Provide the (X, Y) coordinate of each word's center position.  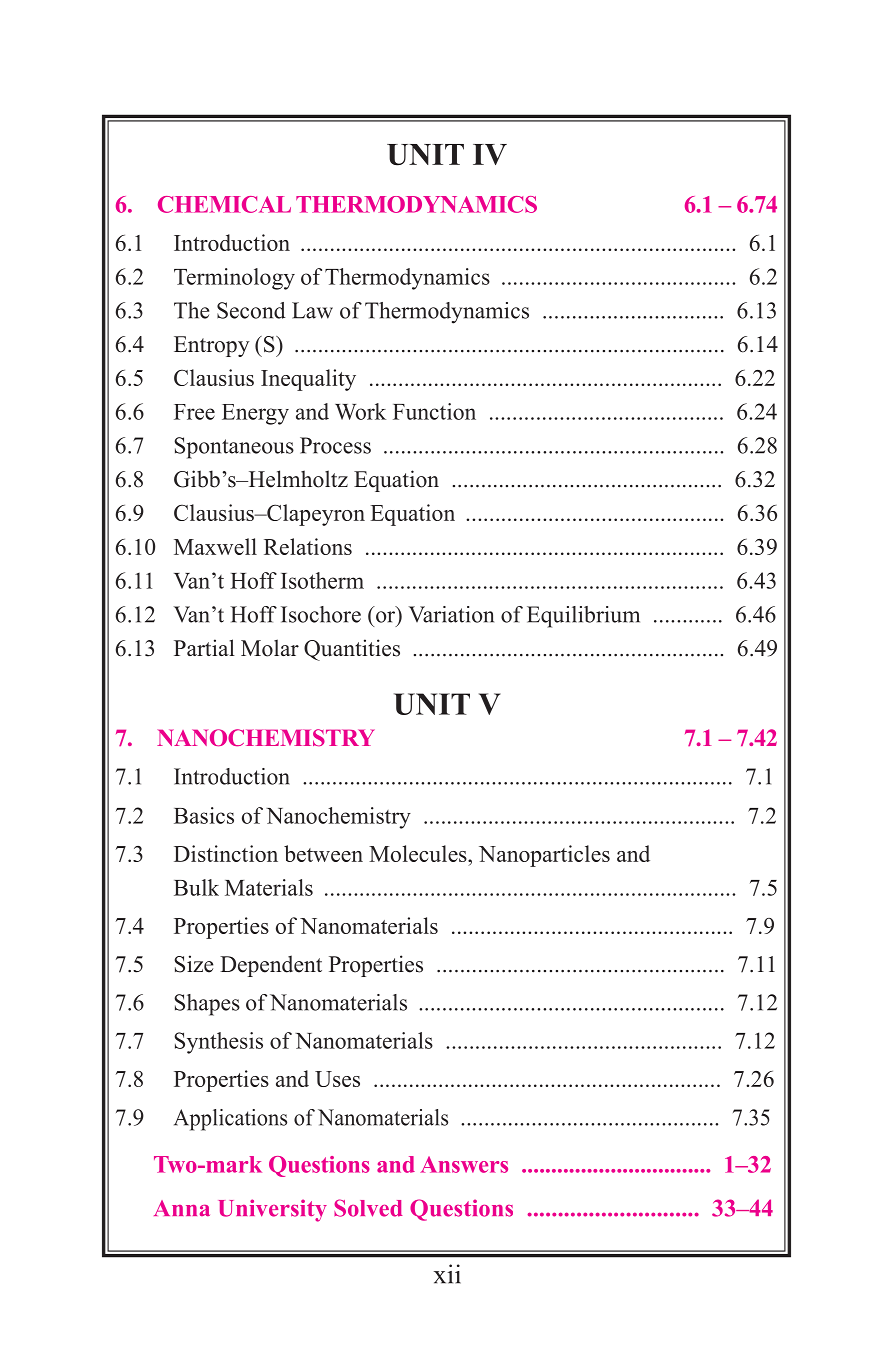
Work (360, 411)
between (323, 853)
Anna (182, 1208)
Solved (368, 1208)
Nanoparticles (544, 856)
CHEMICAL (224, 204)
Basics (204, 815)
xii (447, 1274)
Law (312, 310)
